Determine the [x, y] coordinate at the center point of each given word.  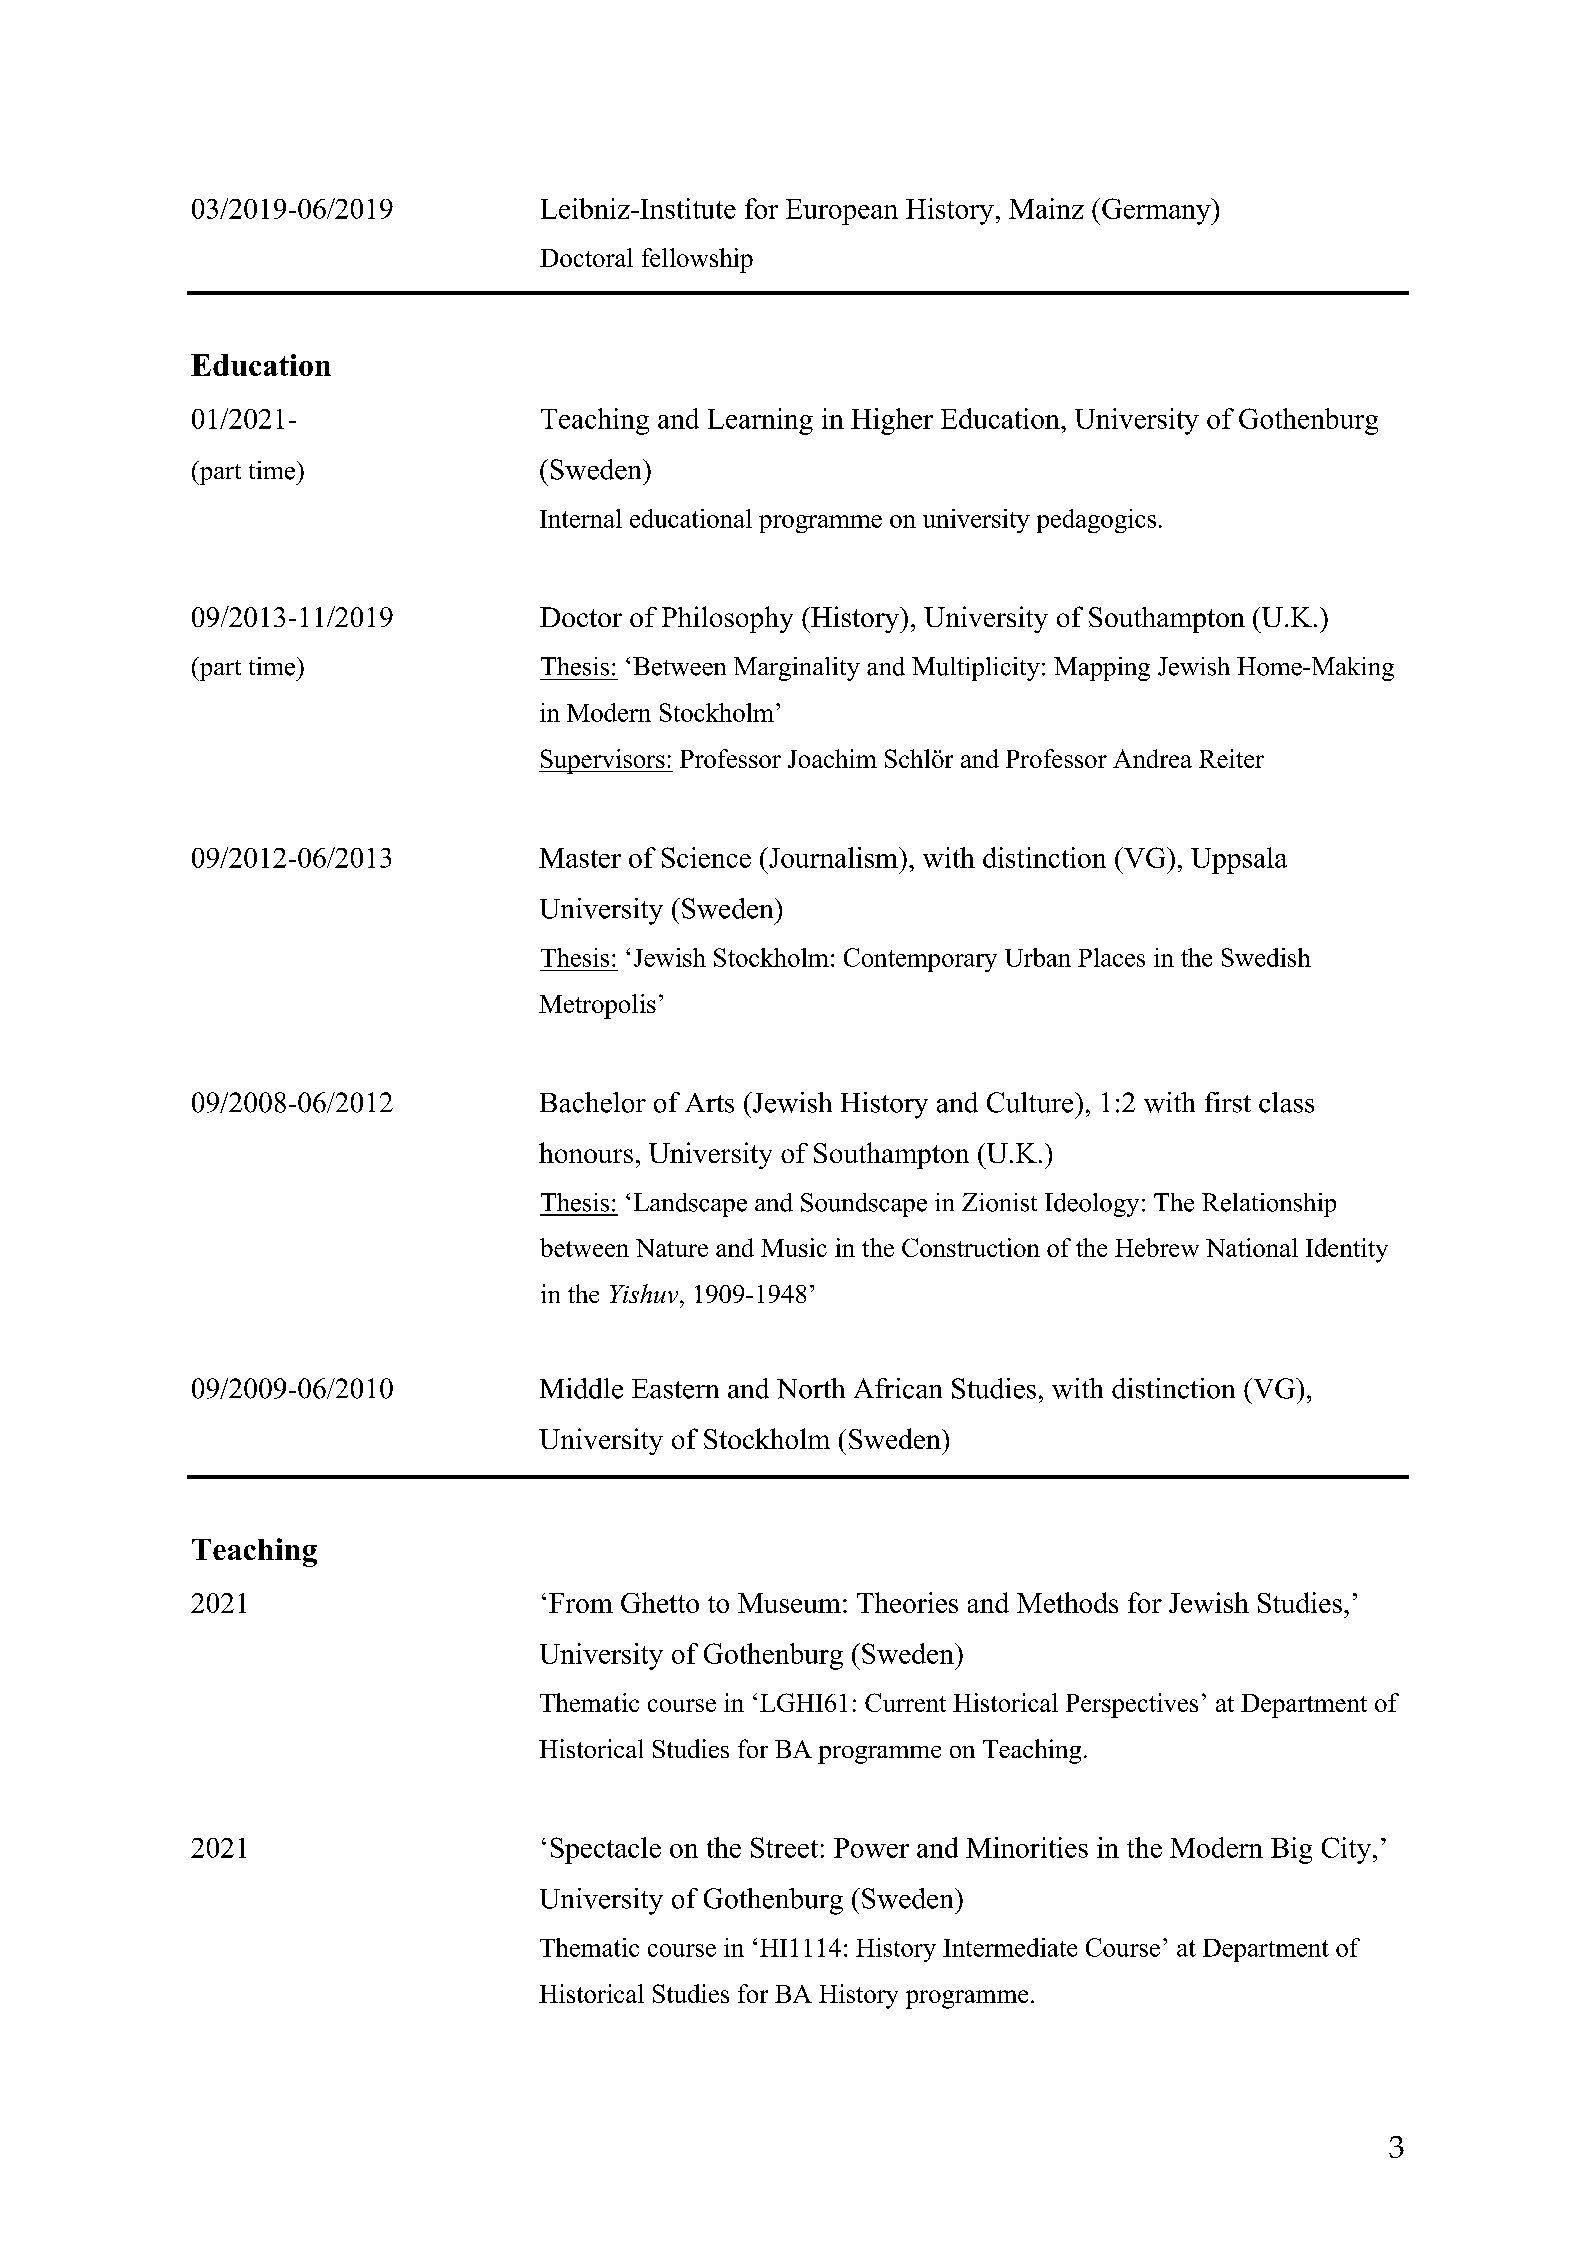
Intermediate [1010, 1947]
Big [1291, 1850]
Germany [1157, 211]
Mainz [1046, 208]
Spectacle [606, 1850]
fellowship [697, 260]
